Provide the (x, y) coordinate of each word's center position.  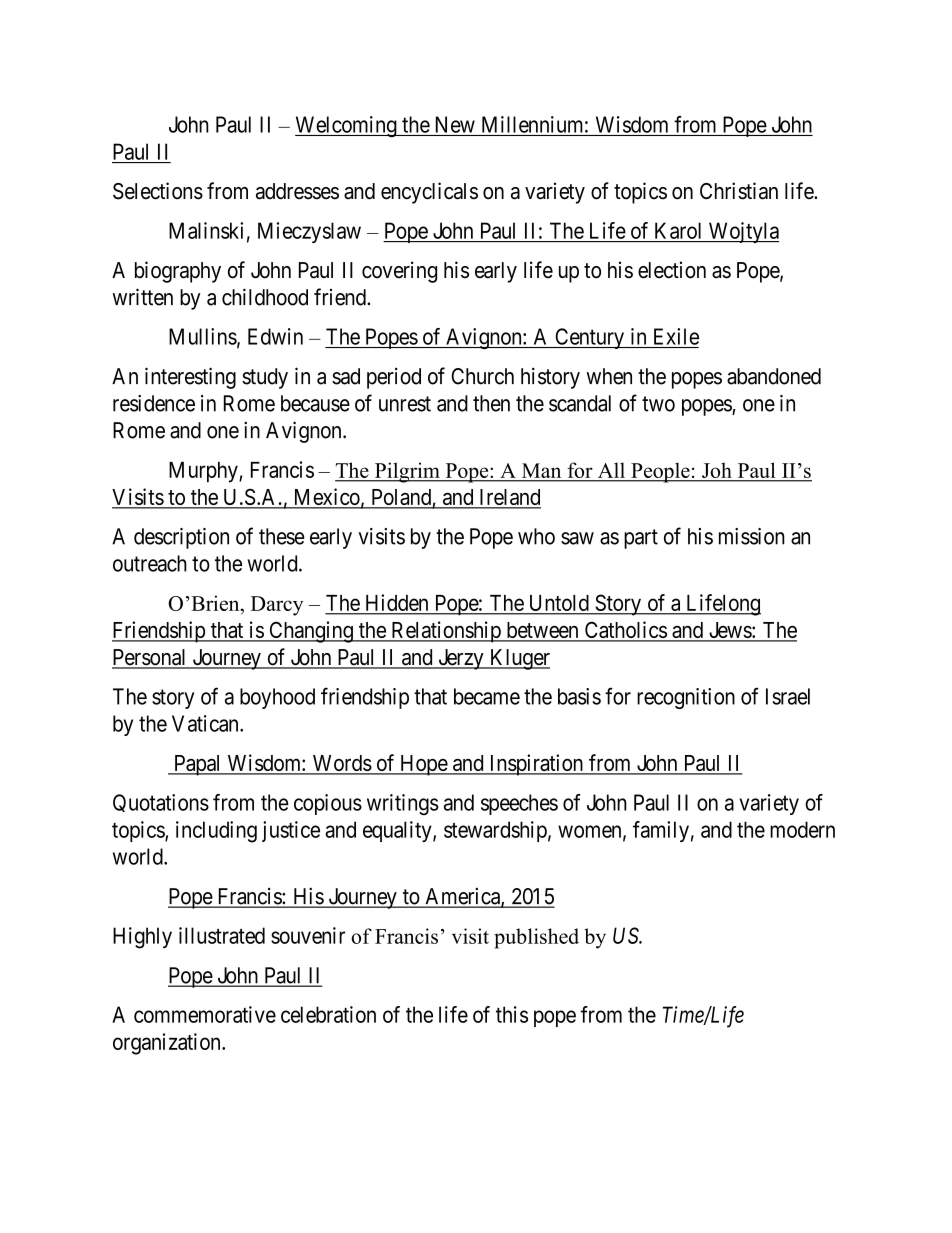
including (216, 832)
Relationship (446, 632)
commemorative (205, 1014)
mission (752, 536)
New (455, 124)
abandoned (774, 376)
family (661, 831)
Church (482, 376)
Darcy (277, 606)
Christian (739, 191)
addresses (297, 191)
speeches (519, 804)
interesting (190, 378)
